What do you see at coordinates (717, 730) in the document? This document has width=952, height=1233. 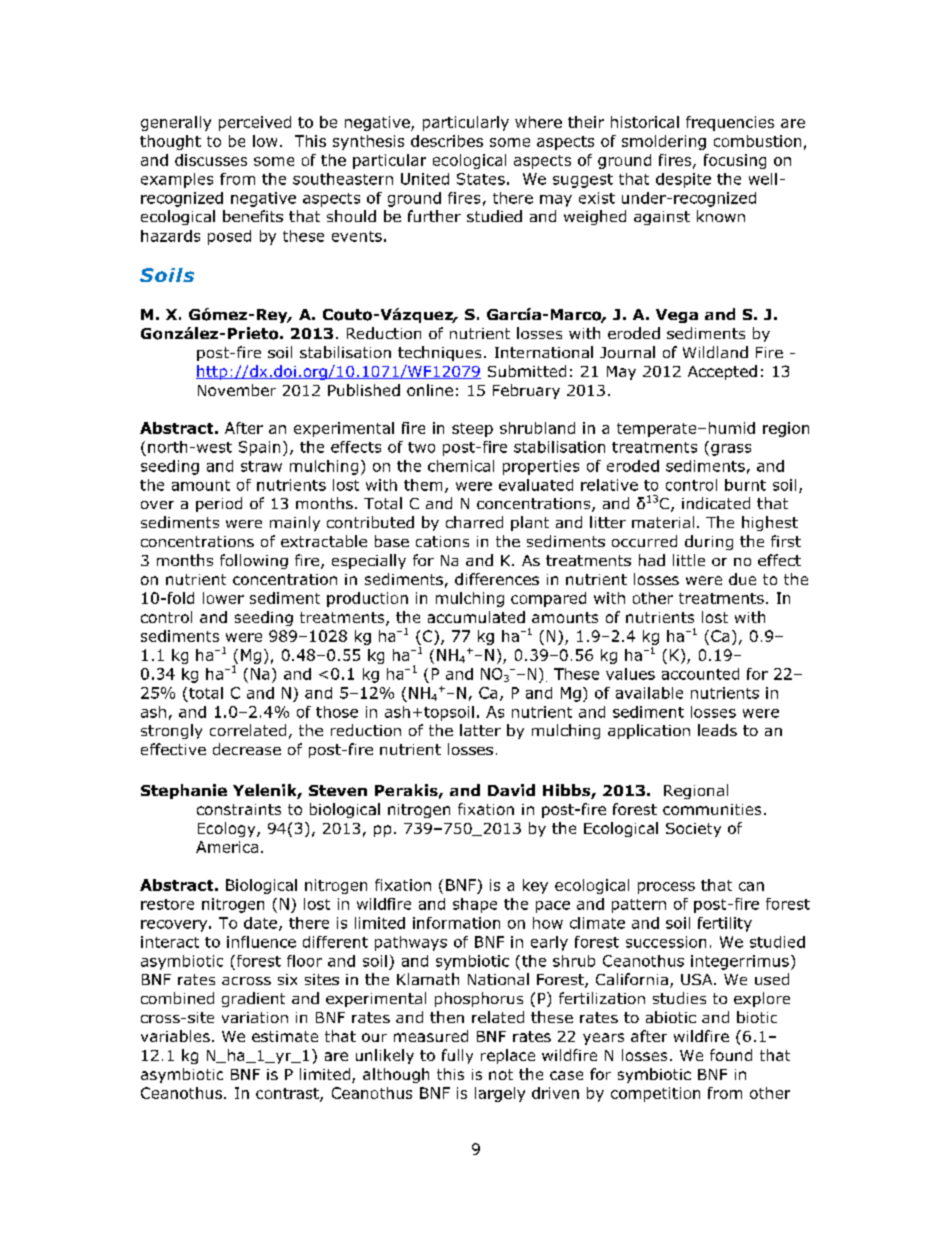 I see `leads` at bounding box center [717, 730].
